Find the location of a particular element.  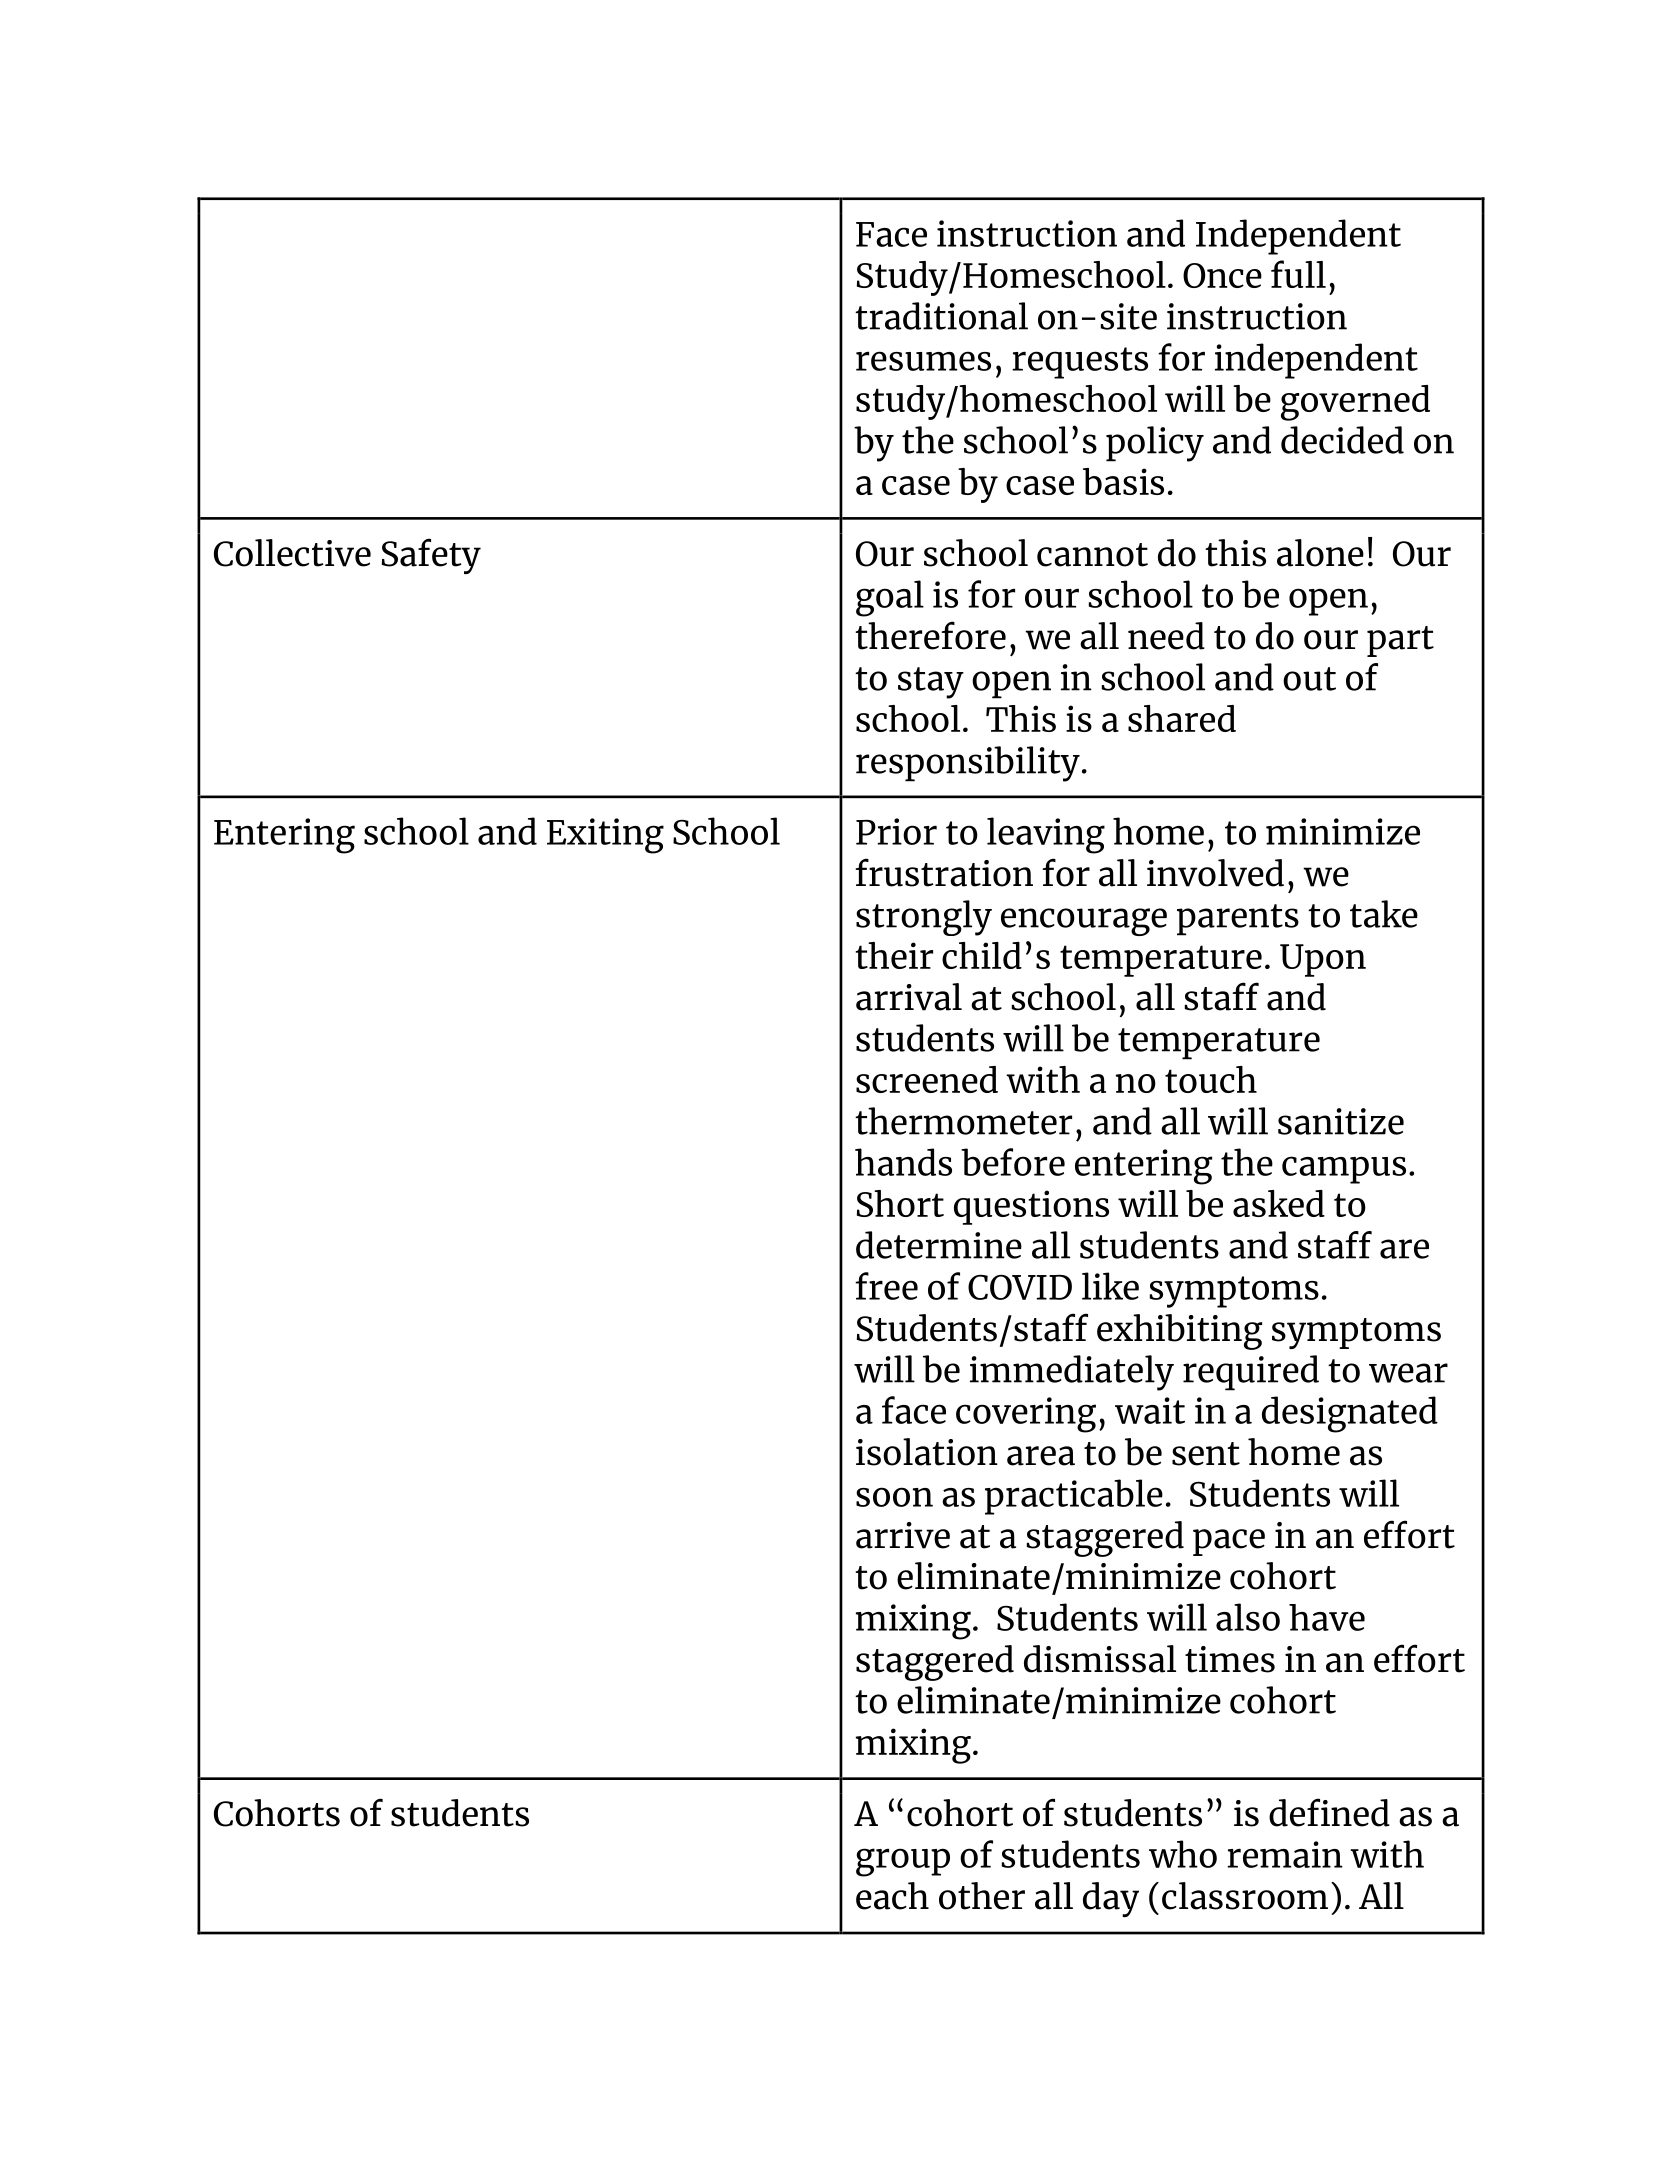

resumes is located at coordinates (923, 361).
